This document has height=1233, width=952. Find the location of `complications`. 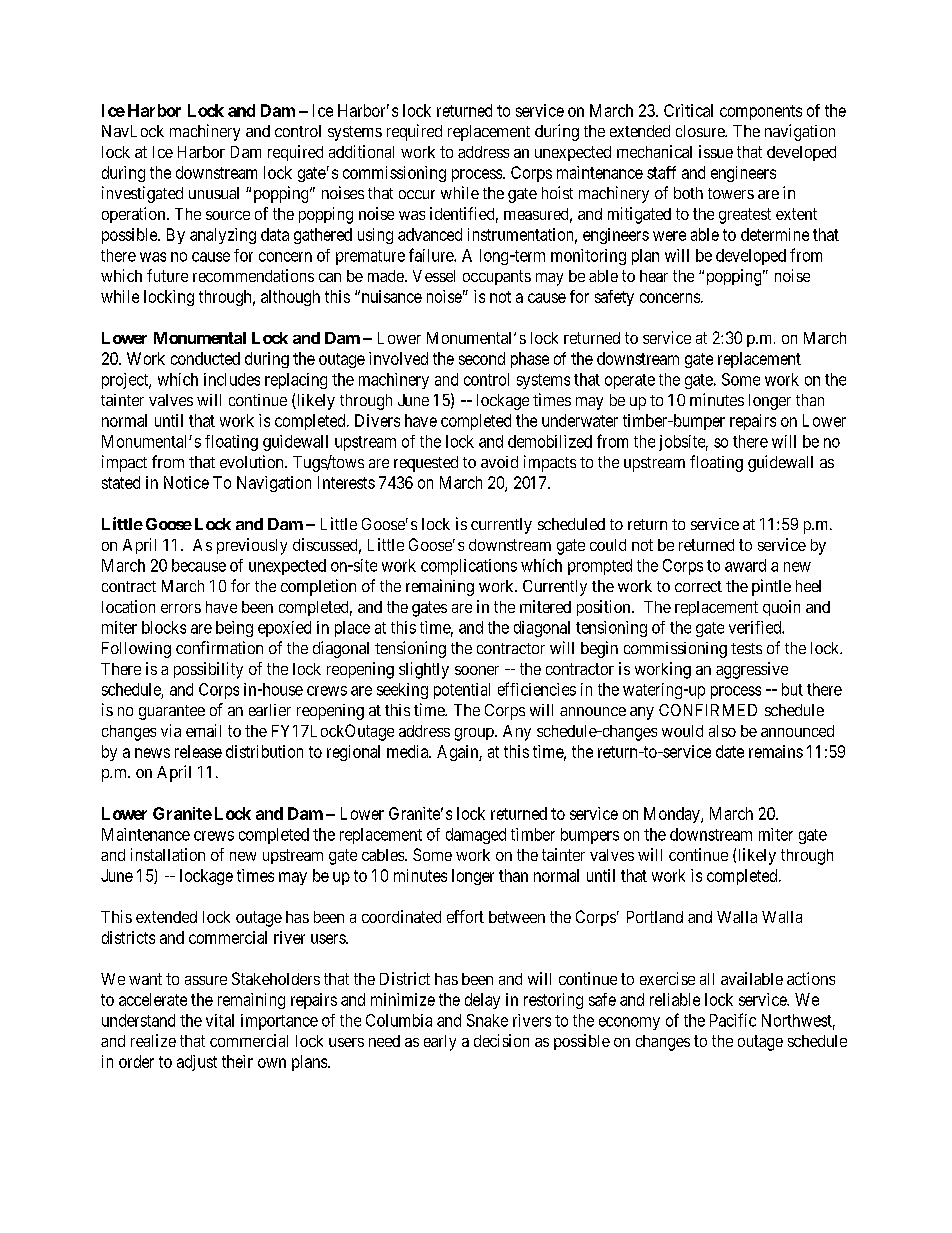

complications is located at coordinates (469, 567).
